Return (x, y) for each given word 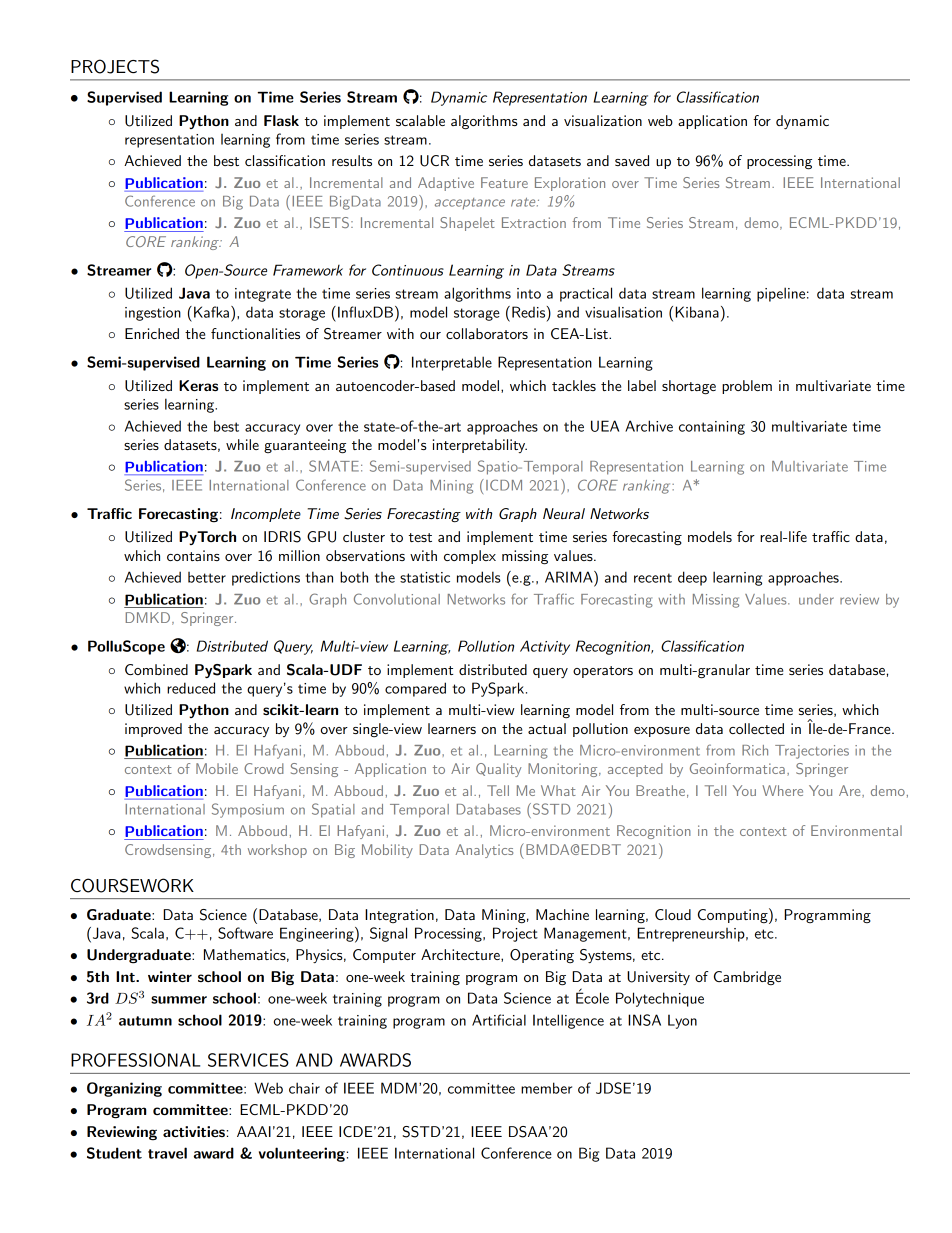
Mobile (217, 768)
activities (194, 1131)
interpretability (480, 446)
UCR (434, 161)
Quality (498, 770)
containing (712, 428)
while (242, 444)
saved (632, 160)
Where (782, 790)
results (352, 160)
